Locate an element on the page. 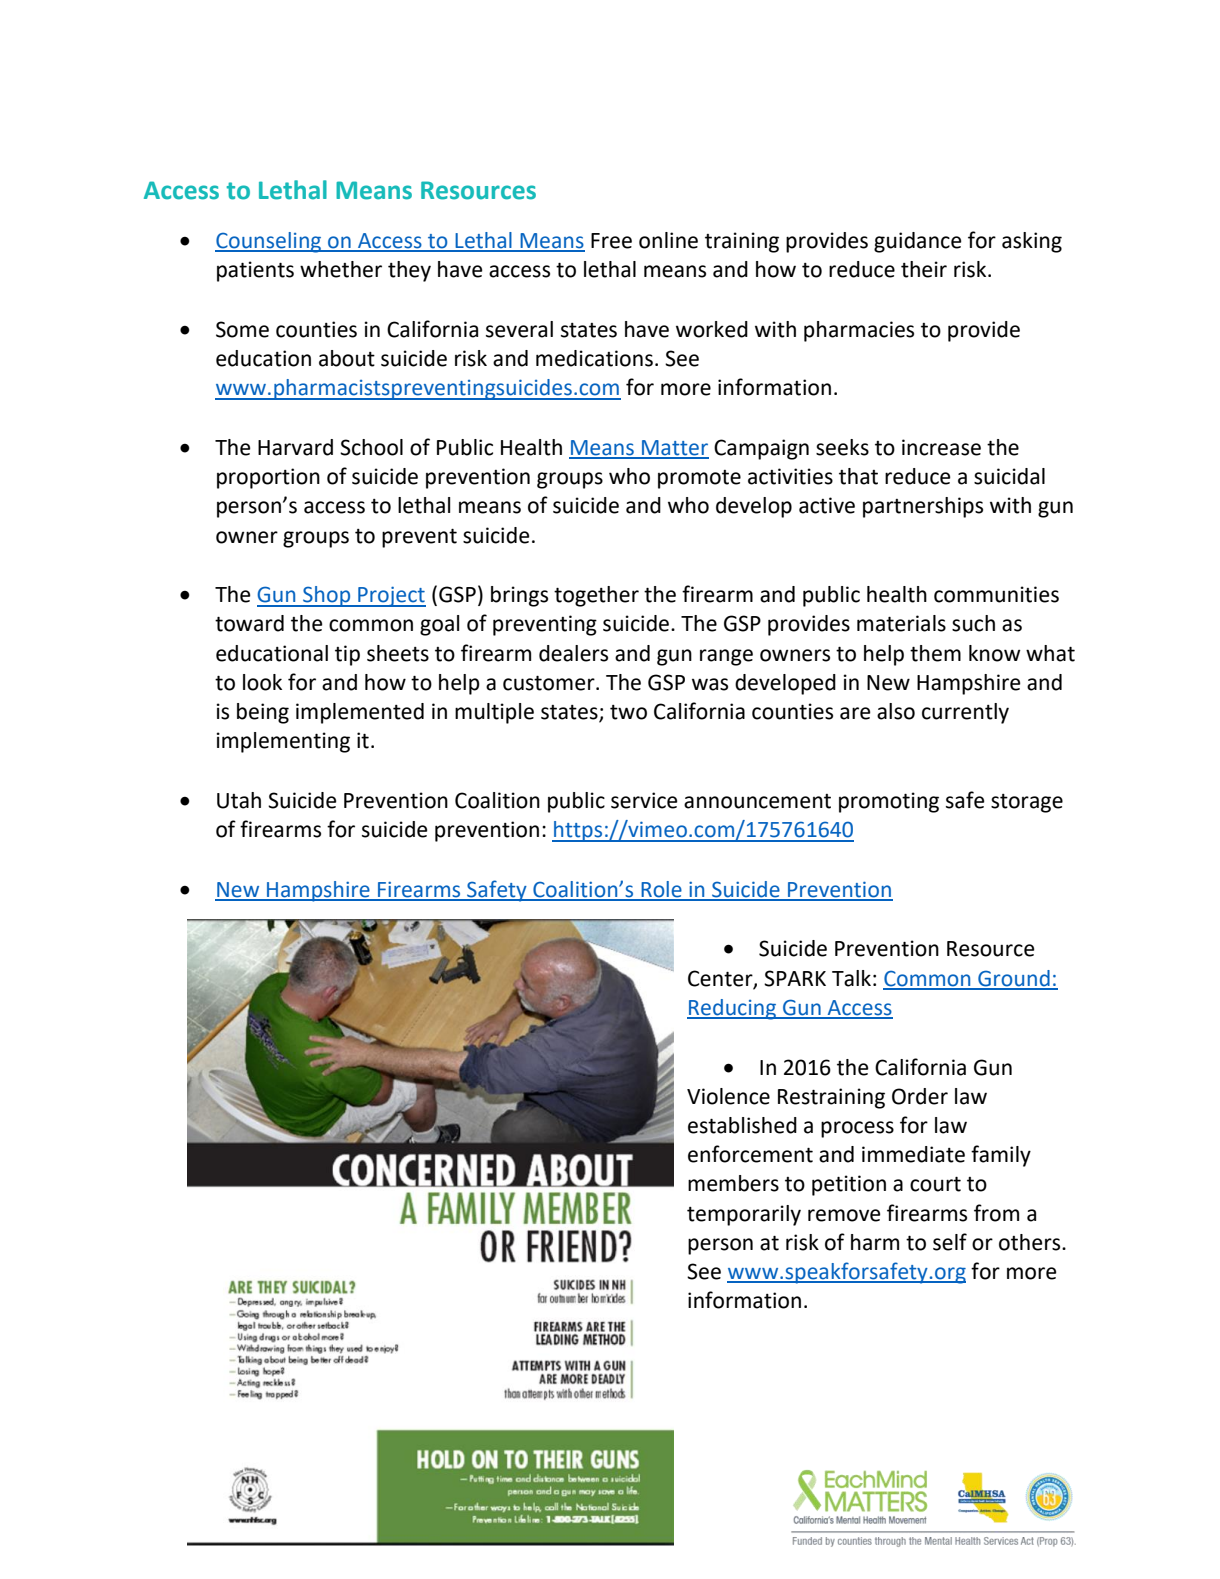  their is located at coordinates (924, 269).
